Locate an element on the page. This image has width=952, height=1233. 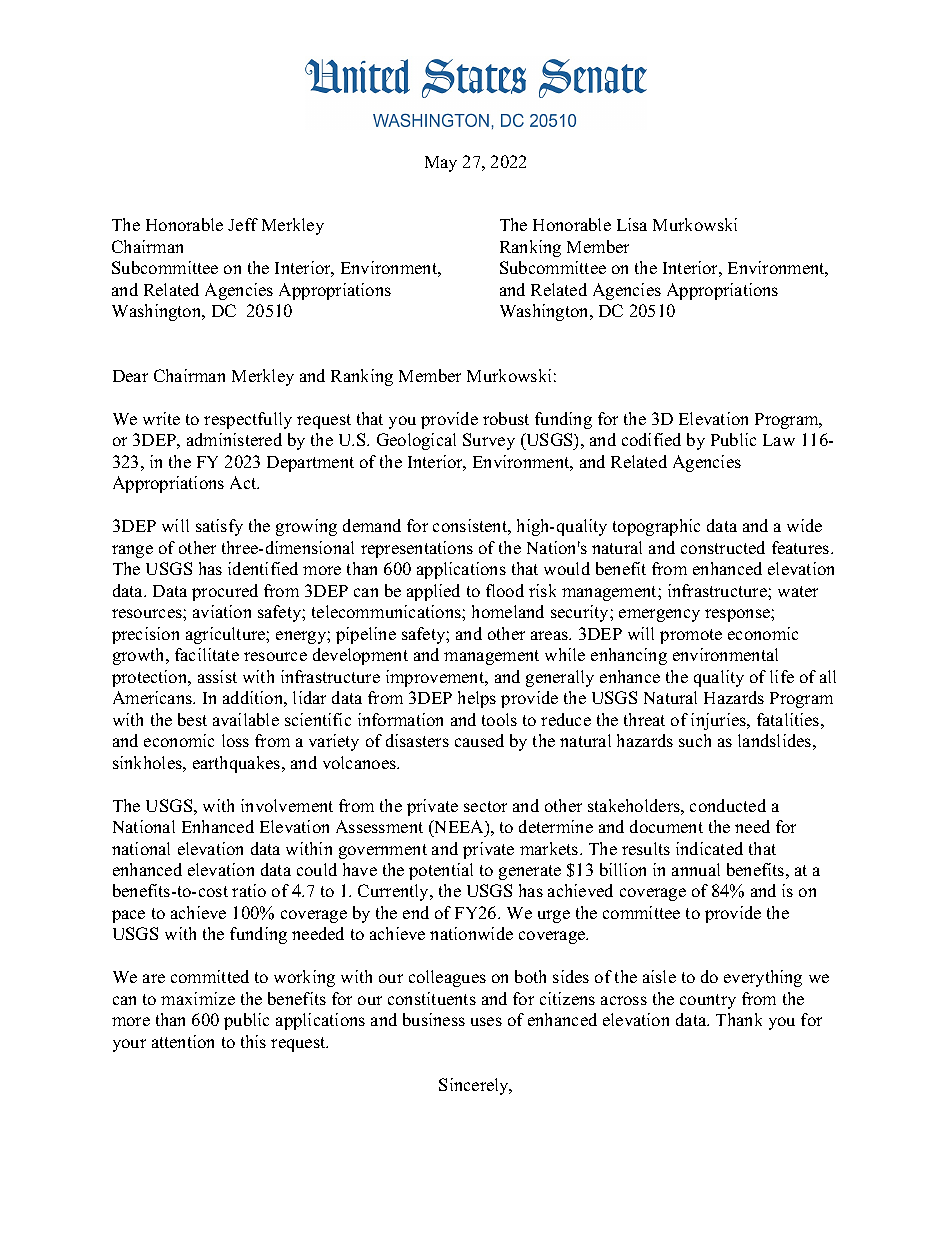
promote is located at coordinates (691, 636).
